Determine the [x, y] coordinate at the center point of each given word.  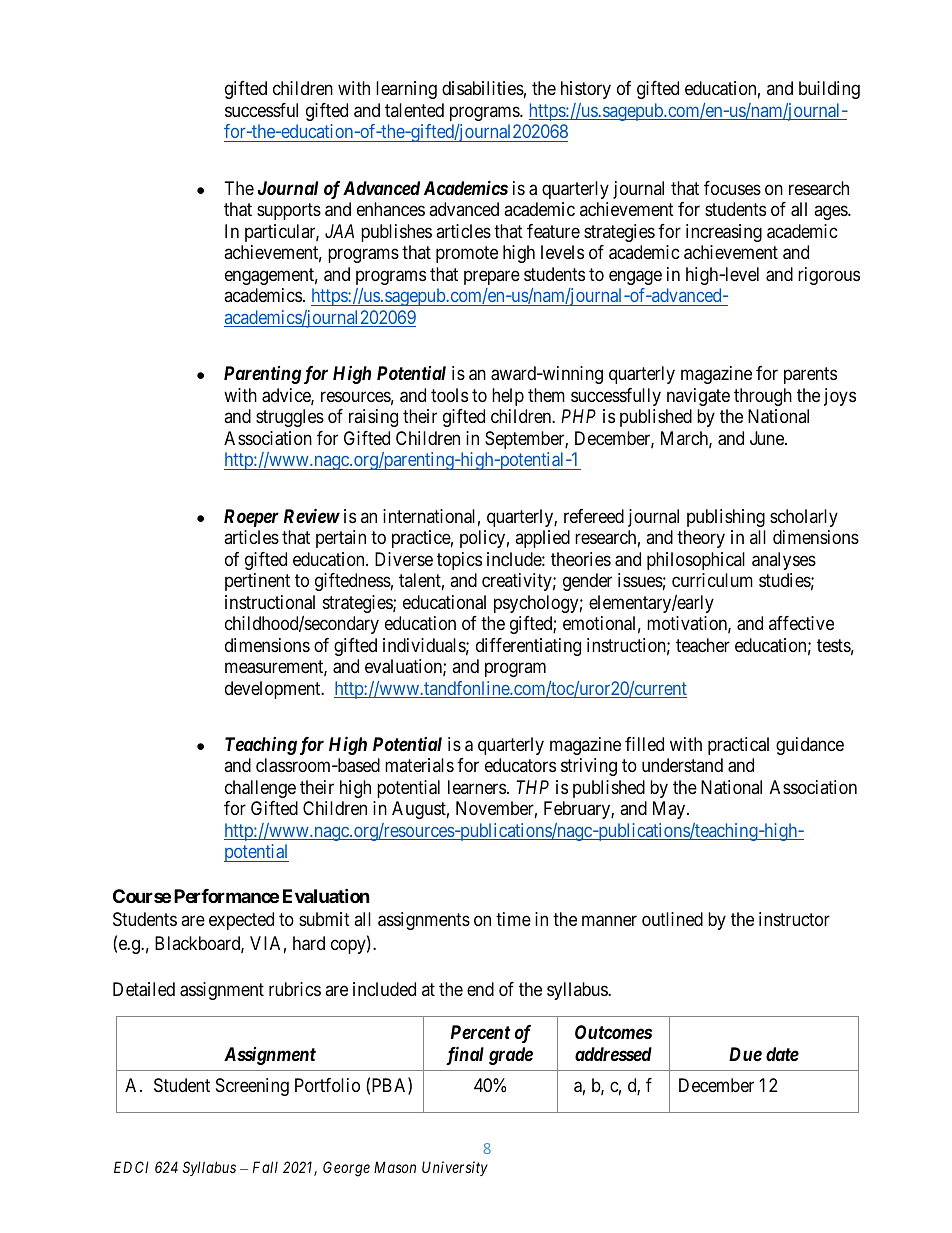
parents [810, 375]
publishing [726, 518]
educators [520, 765]
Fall [265, 1167]
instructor [794, 919]
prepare [492, 277]
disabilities [483, 88]
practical [738, 746]
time [513, 919]
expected [241, 921]
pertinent [257, 582]
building [829, 90]
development [274, 690]
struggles [290, 418]
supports [289, 211]
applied [542, 539]
